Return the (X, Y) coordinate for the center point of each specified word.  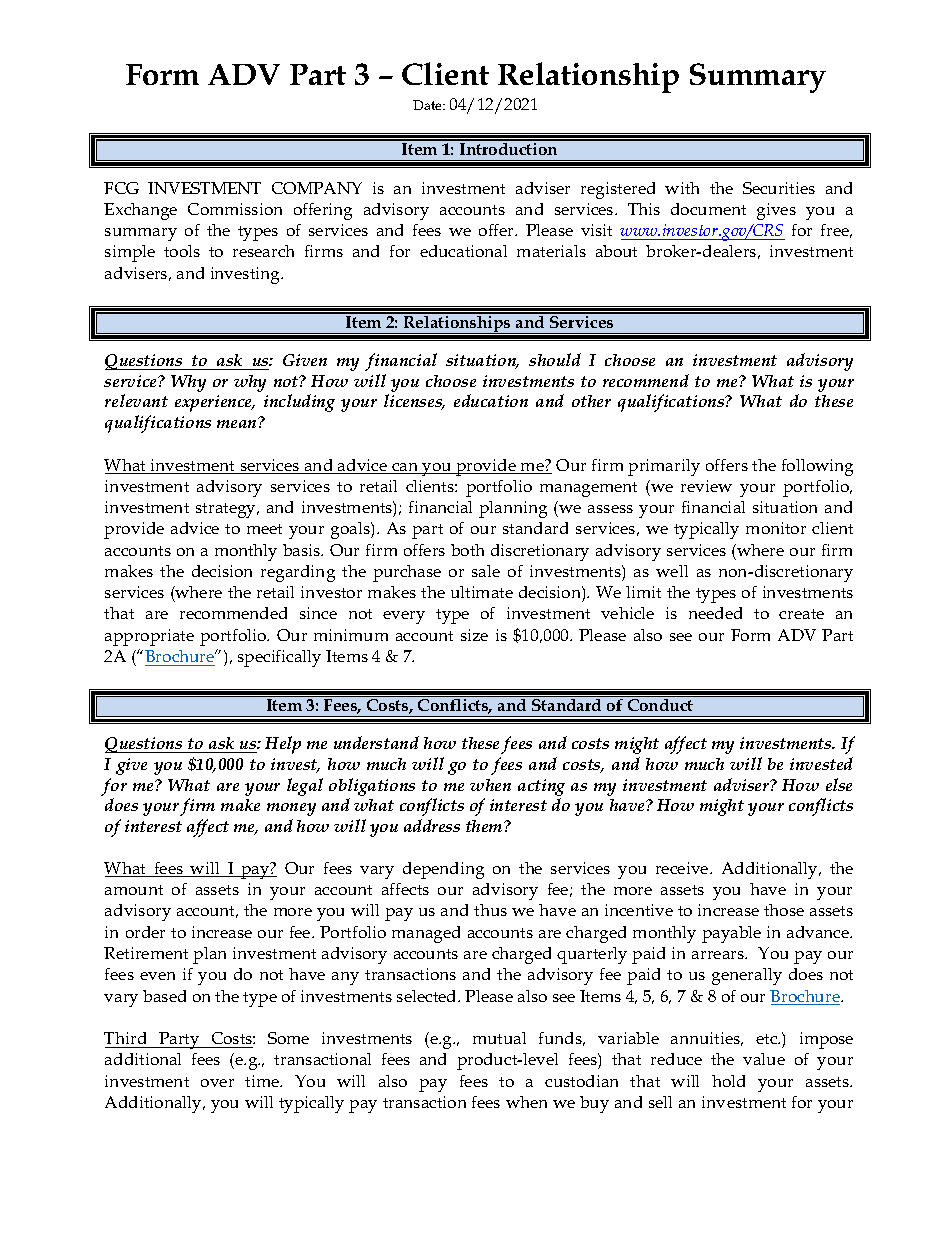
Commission (235, 209)
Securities (779, 188)
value (764, 1059)
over (217, 1083)
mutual (499, 1038)
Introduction (509, 147)
